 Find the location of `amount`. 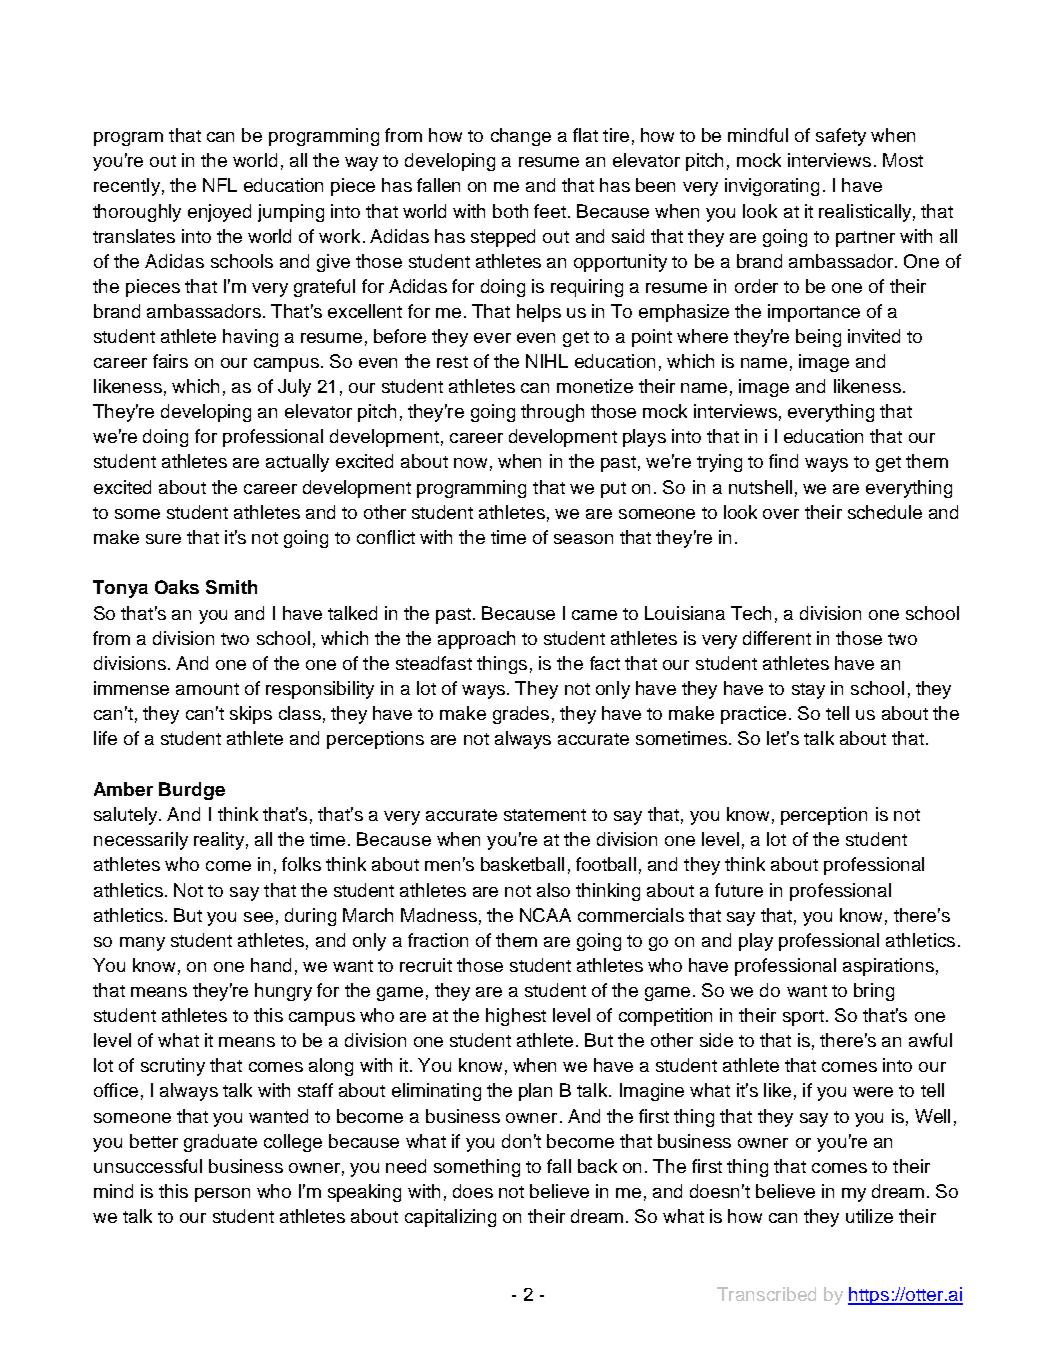

amount is located at coordinates (207, 689).
